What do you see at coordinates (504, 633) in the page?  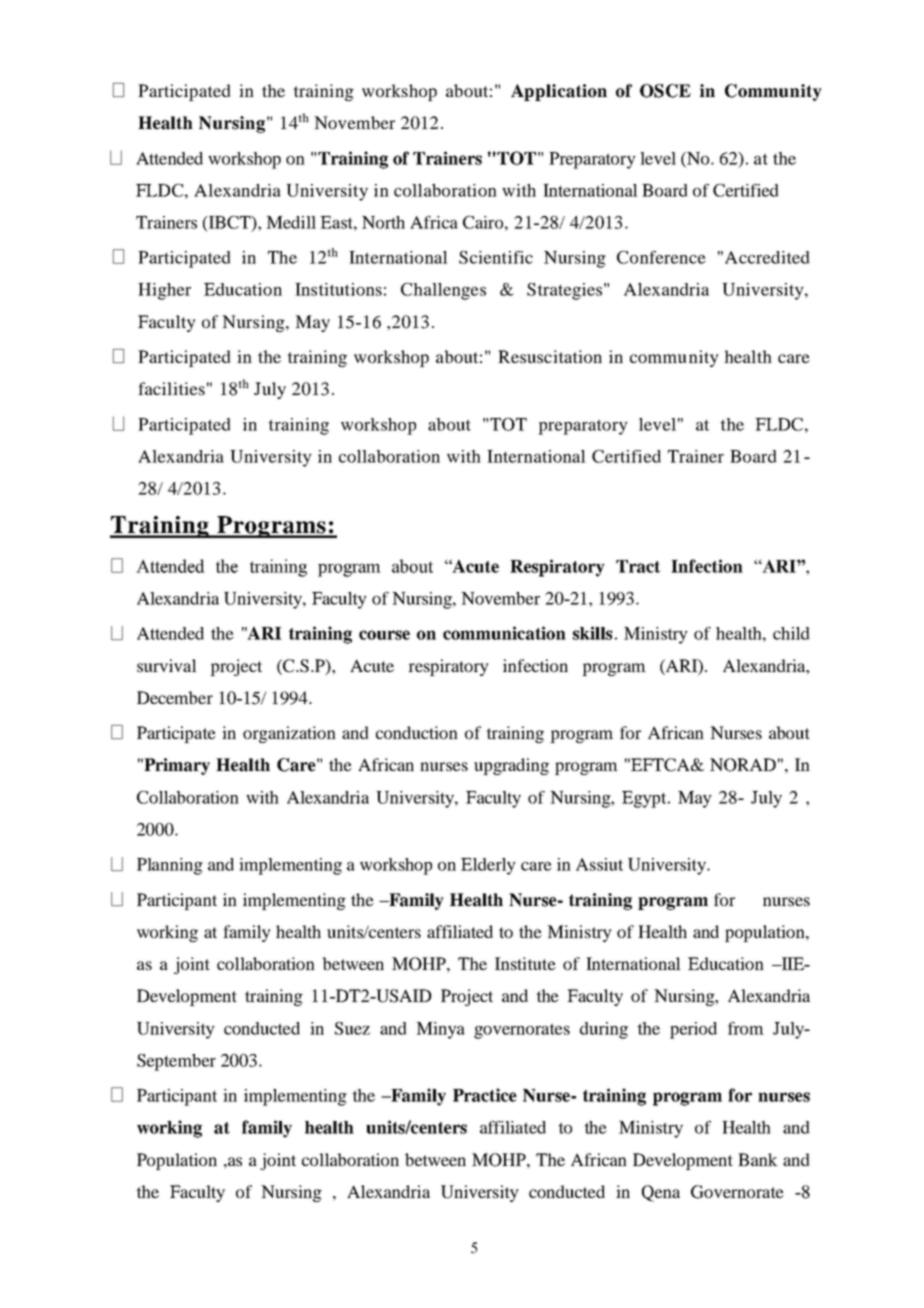 I see `communication` at bounding box center [504, 633].
